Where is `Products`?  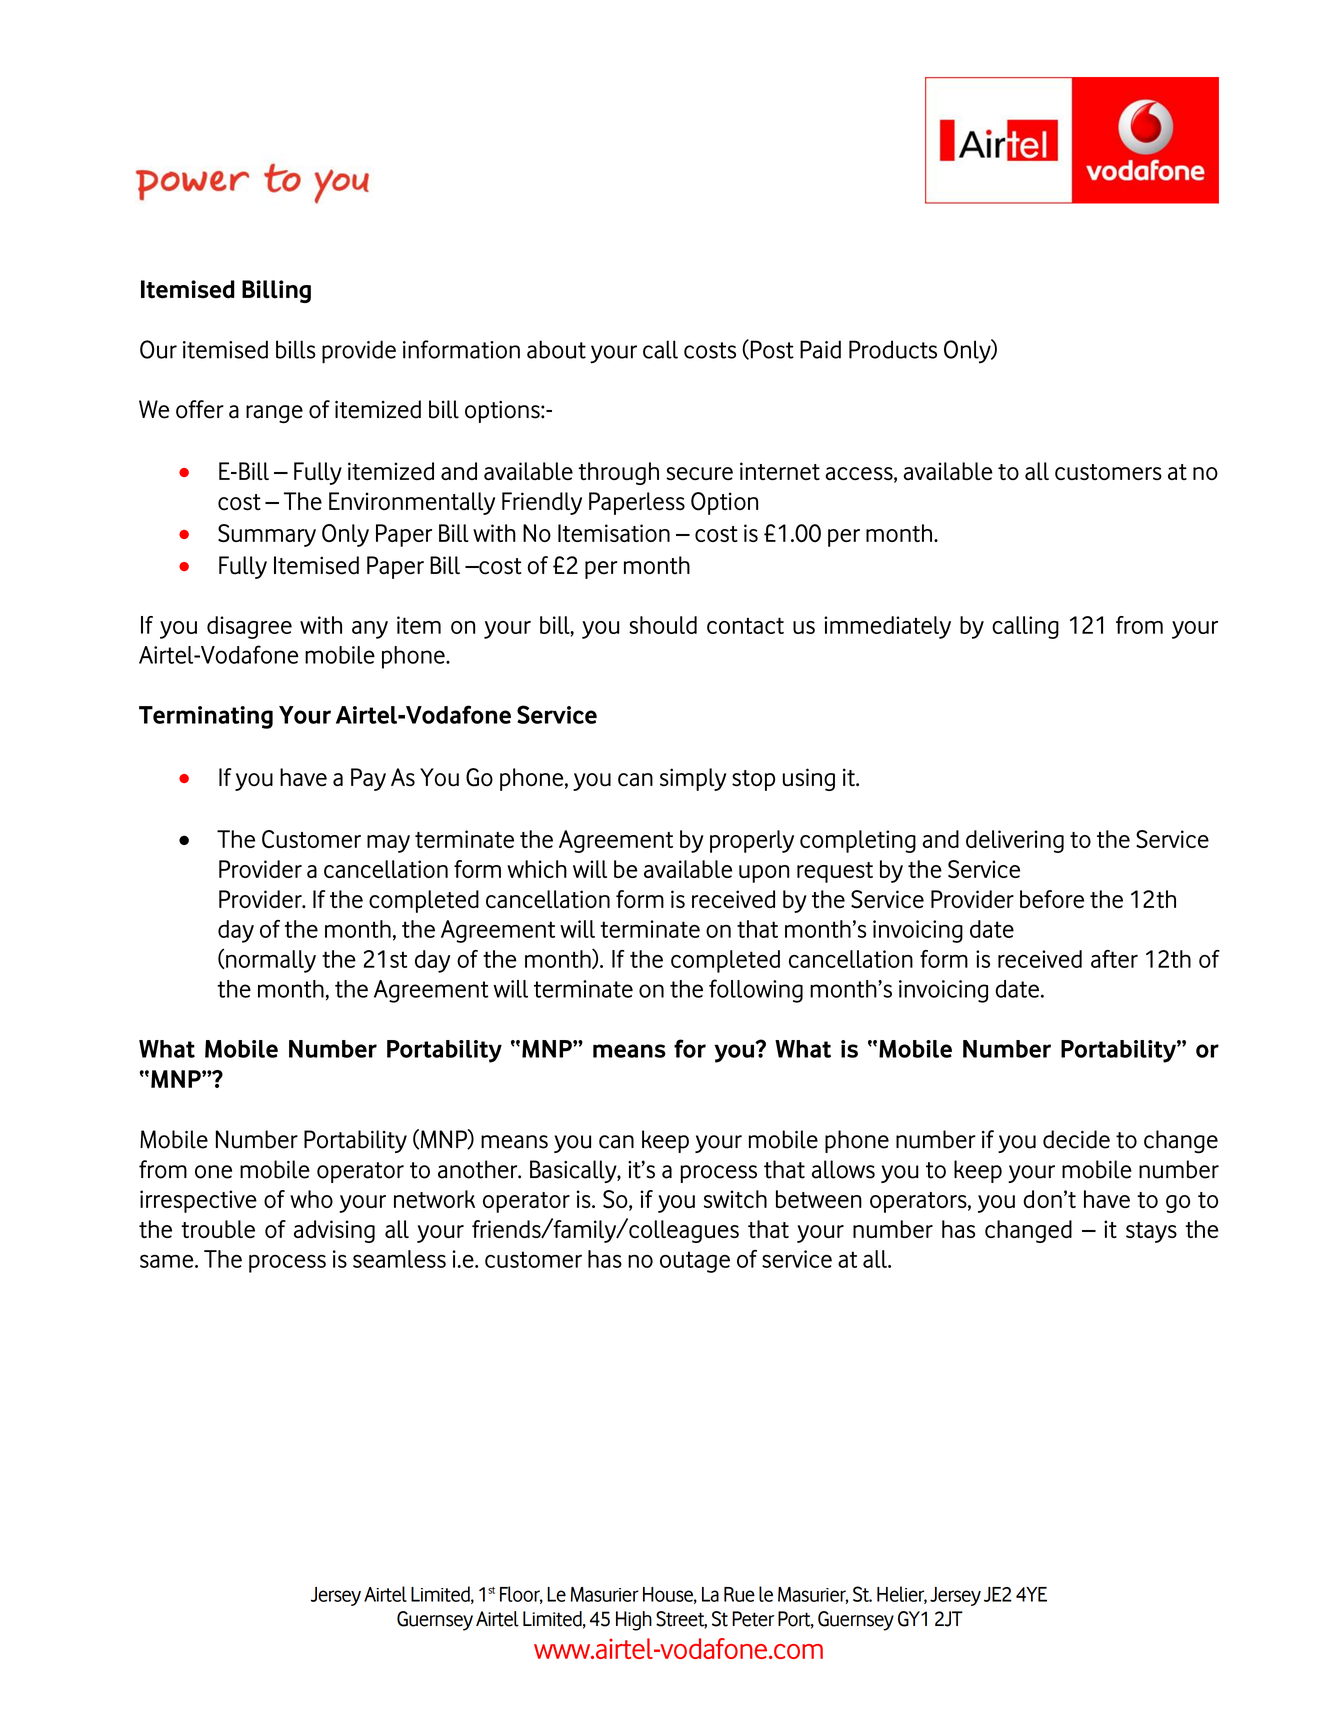
Products is located at coordinates (893, 349).
